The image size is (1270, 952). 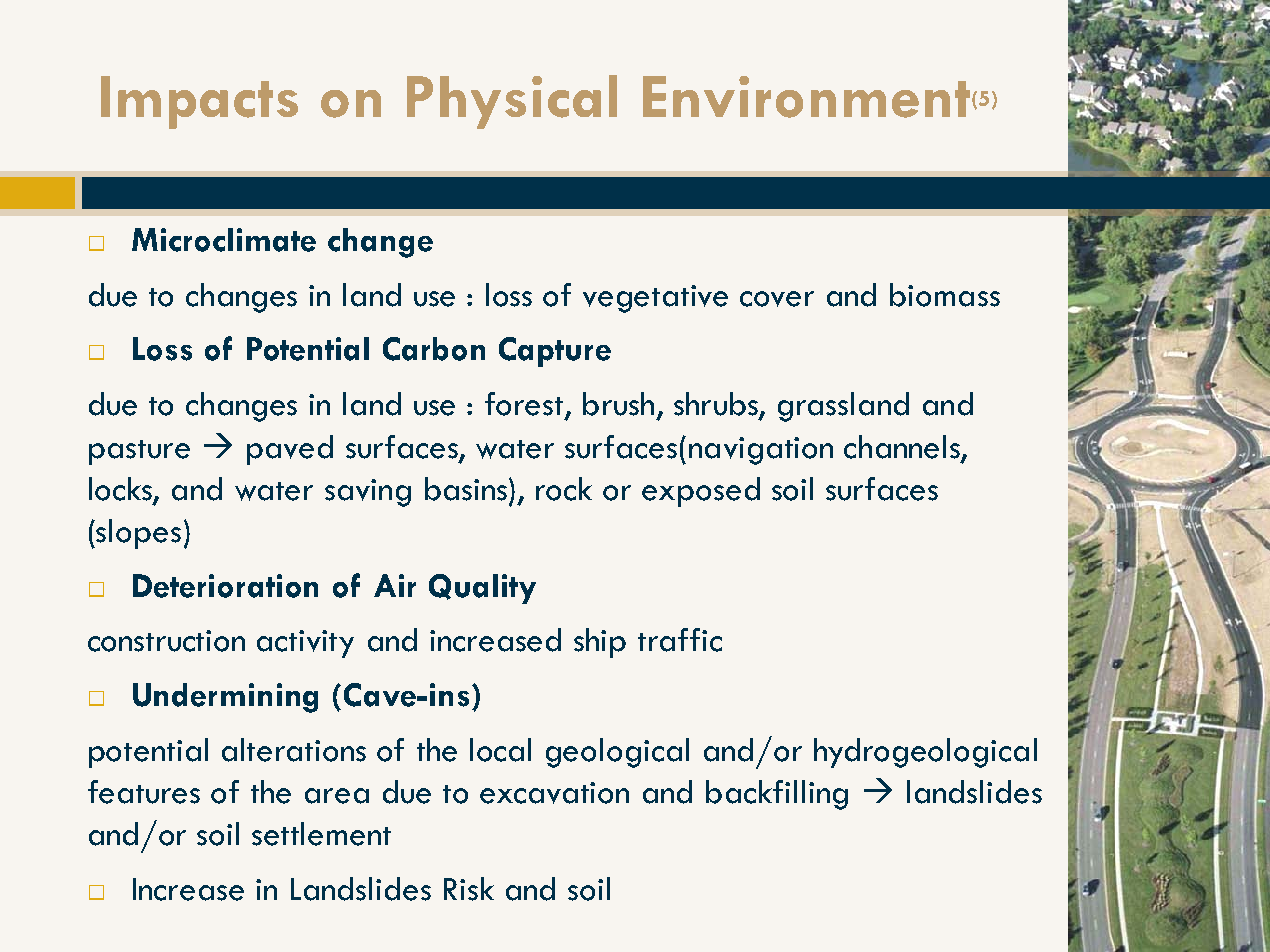 What do you see at coordinates (199, 102) in the page?
I see `Impacts` at bounding box center [199, 102].
